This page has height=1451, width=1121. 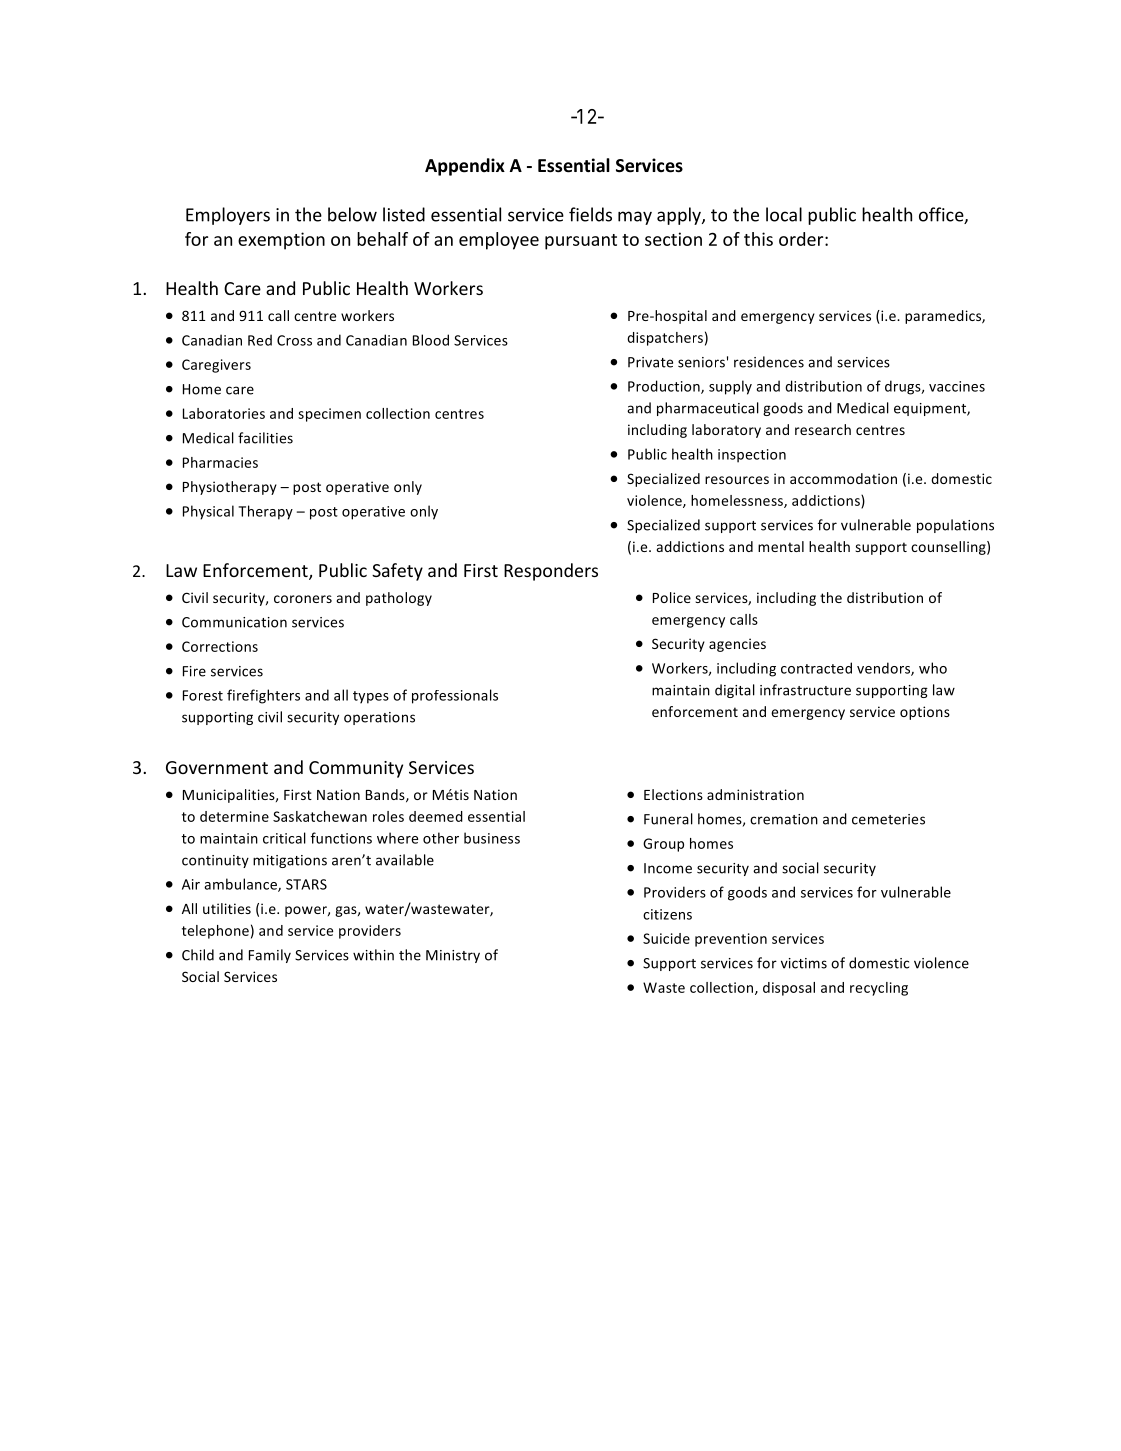 What do you see at coordinates (270, 956) in the page?
I see `Family` at bounding box center [270, 956].
